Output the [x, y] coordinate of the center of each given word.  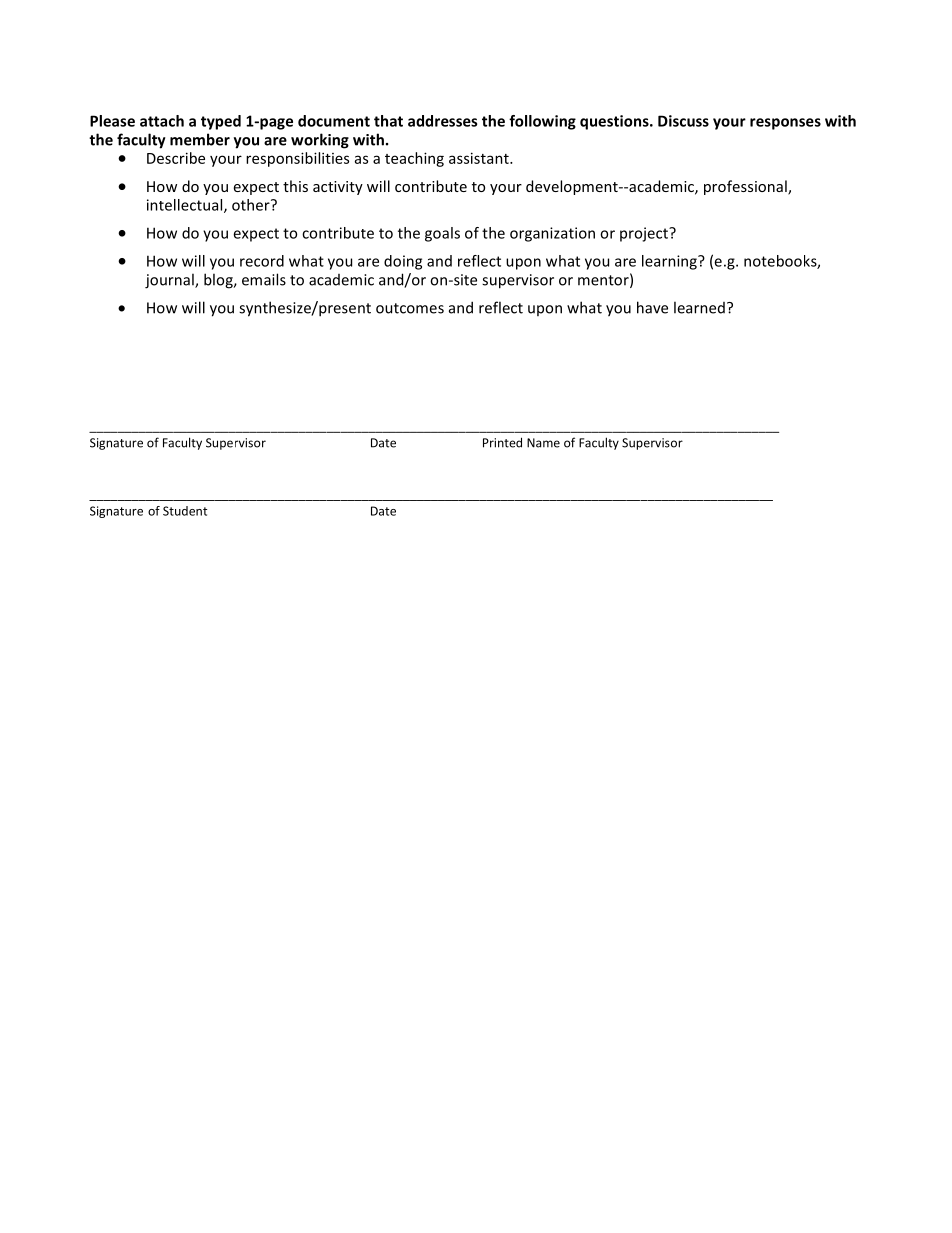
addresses [442, 121]
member [200, 139]
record [262, 261]
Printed [502, 442]
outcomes [410, 308]
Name [543, 443]
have [652, 307]
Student [185, 511]
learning [670, 262]
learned [699, 307]
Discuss [683, 121]
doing [403, 262]
